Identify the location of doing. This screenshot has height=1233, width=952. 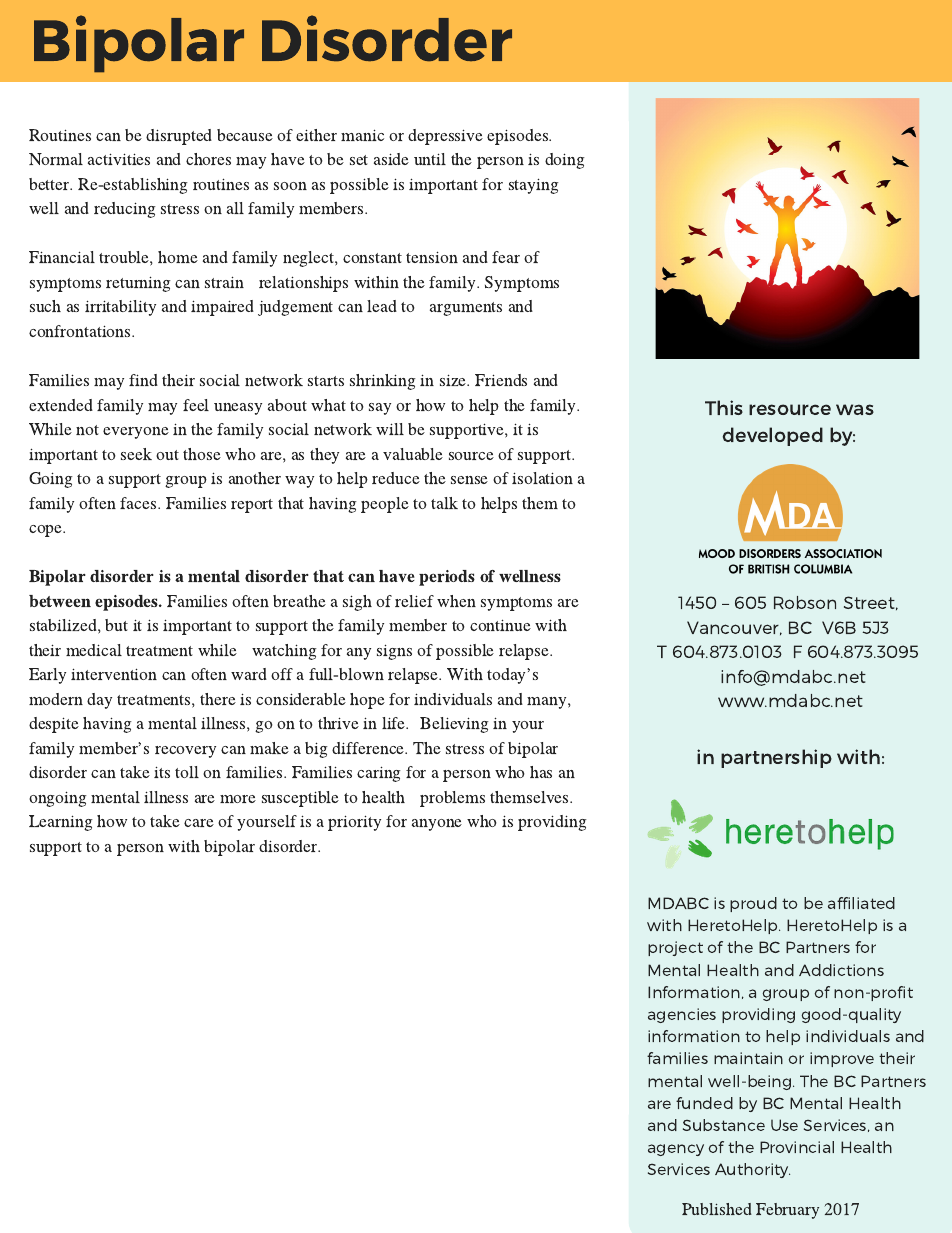
(565, 161).
